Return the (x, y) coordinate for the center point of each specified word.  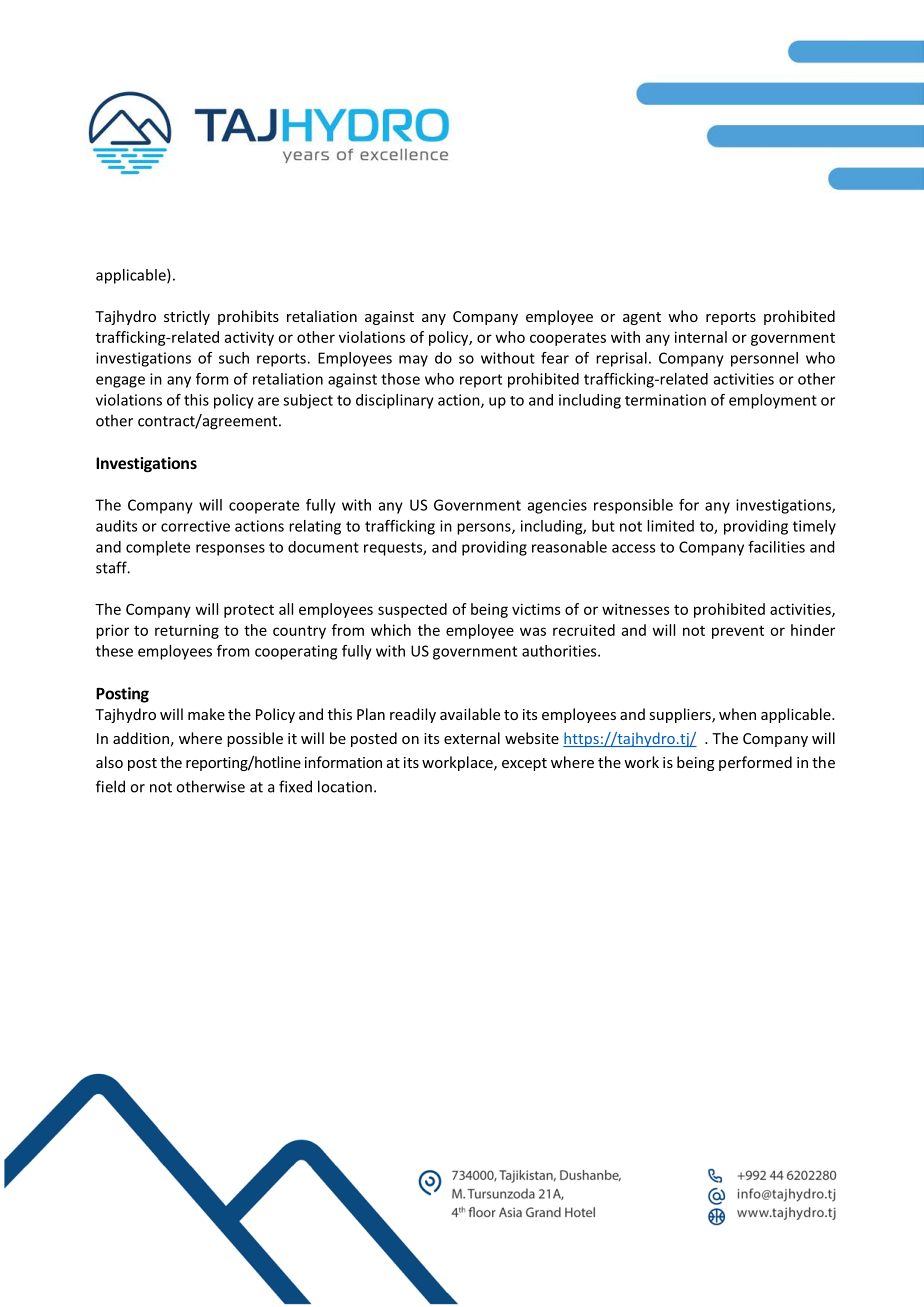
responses (230, 550)
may (413, 361)
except (524, 764)
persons (485, 529)
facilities (776, 547)
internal (701, 337)
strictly (187, 317)
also (109, 762)
